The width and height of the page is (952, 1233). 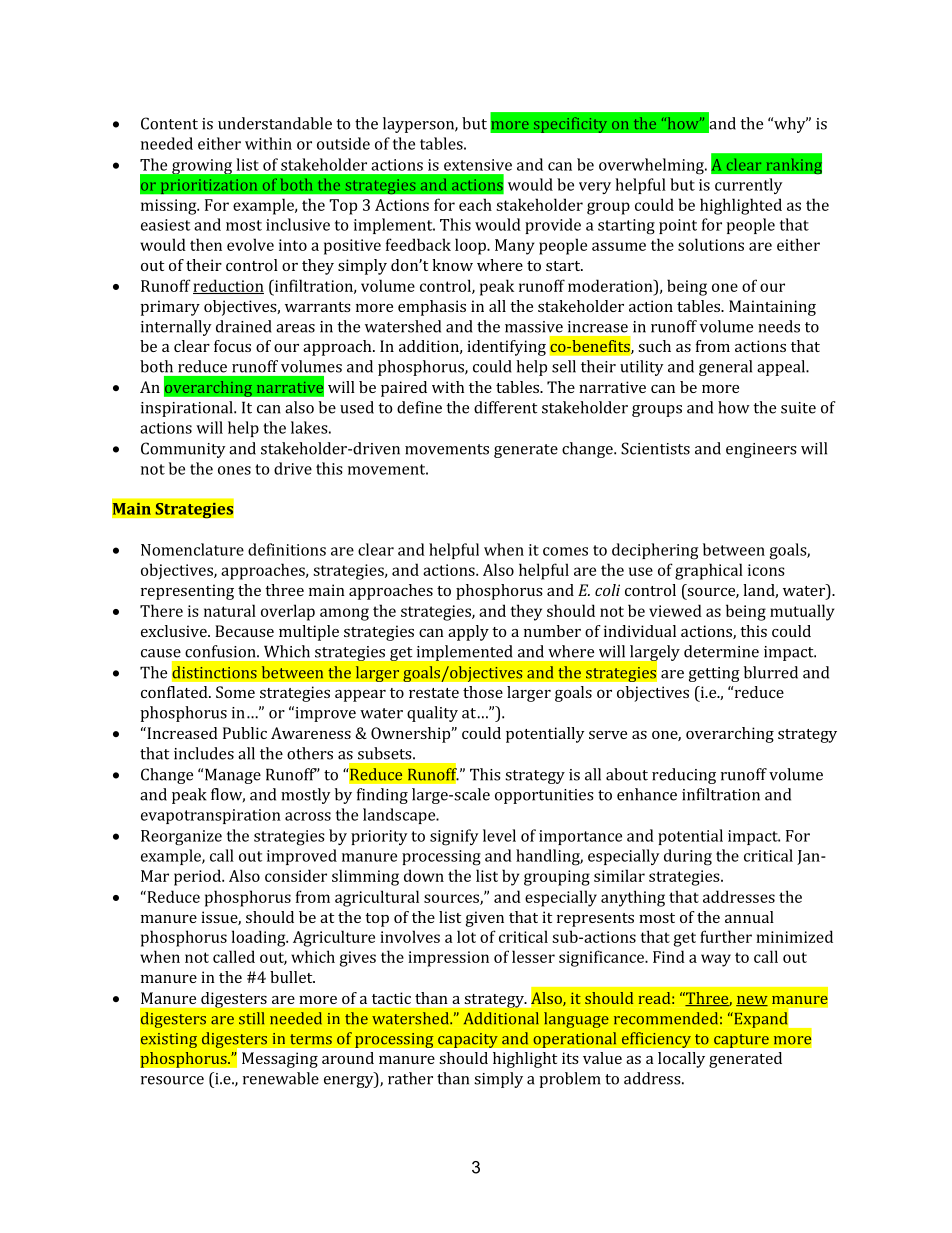 What do you see at coordinates (468, 1040) in the page?
I see `capacity` at bounding box center [468, 1040].
